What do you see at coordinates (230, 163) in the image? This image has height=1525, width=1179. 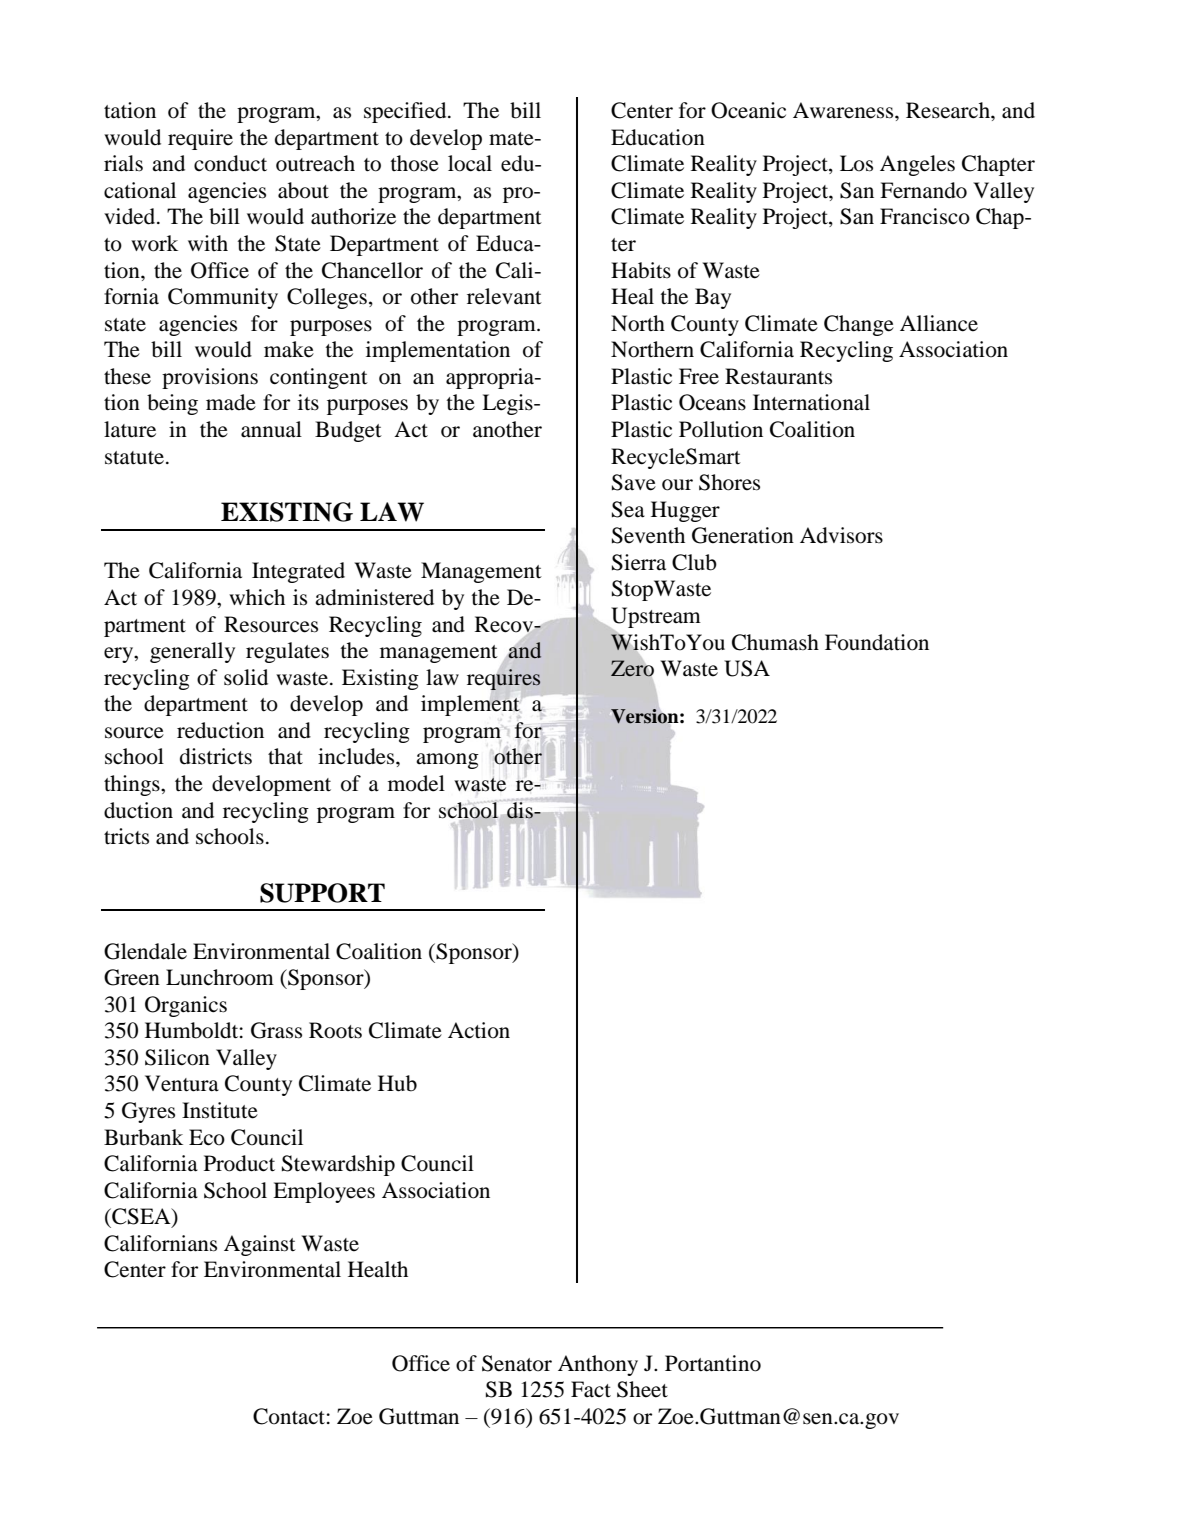 I see `conduct` at bounding box center [230, 163].
